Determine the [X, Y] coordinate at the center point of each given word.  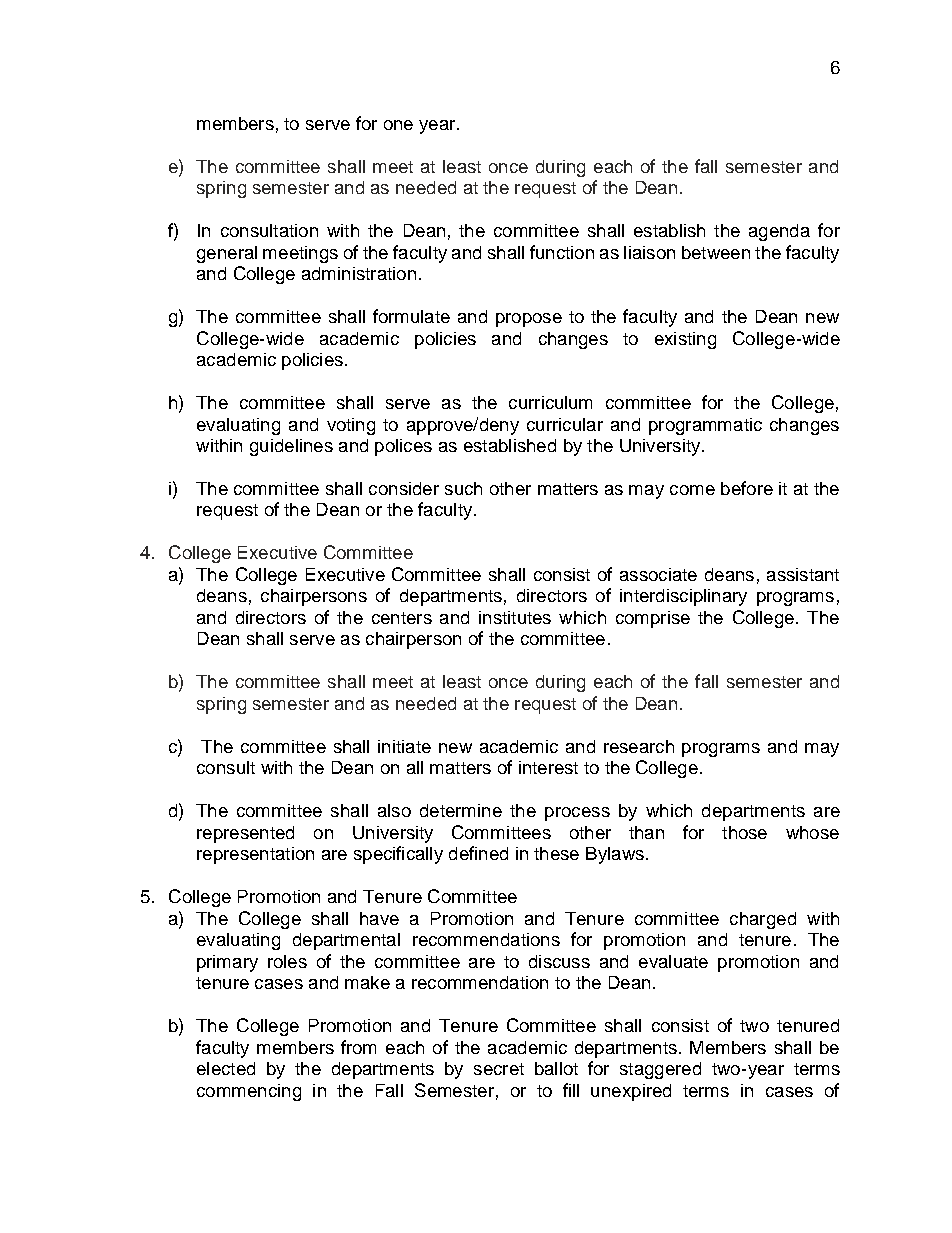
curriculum [550, 402]
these [556, 853]
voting [351, 426]
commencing [249, 1092]
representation [255, 855]
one [398, 125]
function [562, 252]
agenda [779, 232]
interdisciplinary [683, 597]
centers [402, 618]
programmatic [705, 426]
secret [499, 1069]
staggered [660, 1070]
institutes [515, 617]
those [744, 832]
